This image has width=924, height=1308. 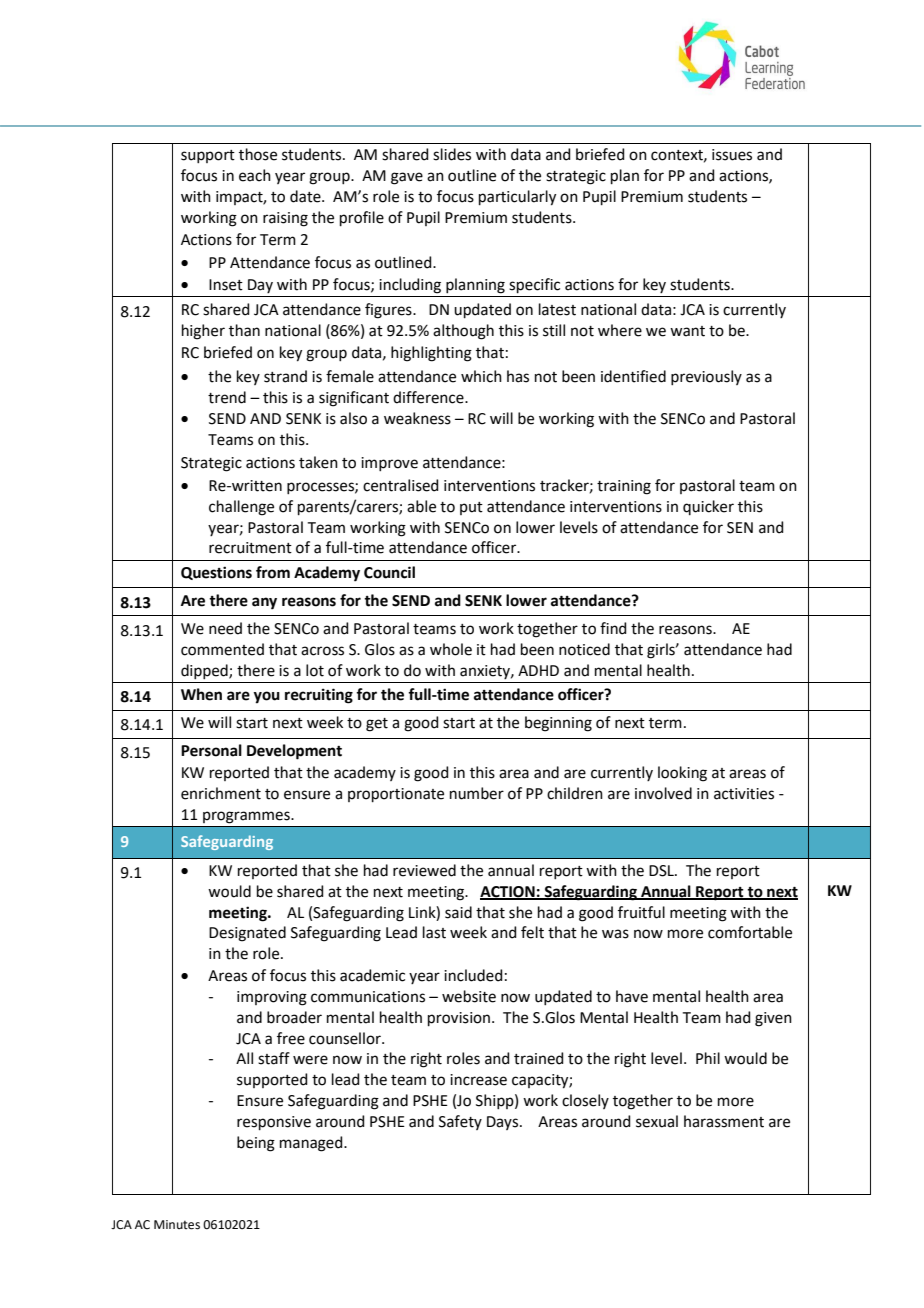 What do you see at coordinates (255, 175) in the image?
I see `each` at bounding box center [255, 175].
